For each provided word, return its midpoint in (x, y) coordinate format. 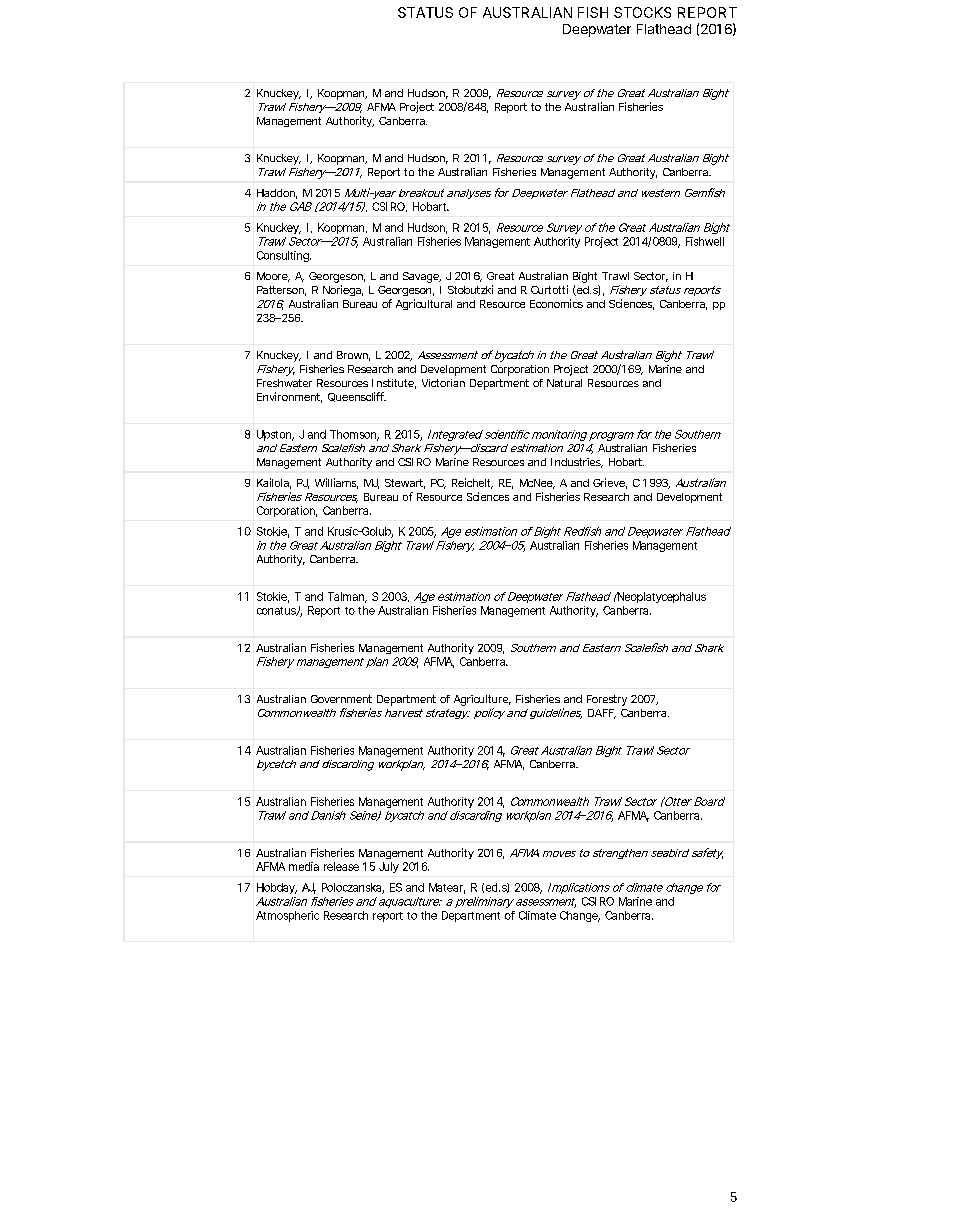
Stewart (405, 484)
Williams (336, 483)
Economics (556, 303)
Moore (273, 277)
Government (341, 699)
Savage (422, 277)
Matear (447, 888)
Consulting (284, 256)
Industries (577, 463)
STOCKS (642, 12)
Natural (564, 383)
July (389, 867)
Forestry (607, 700)
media (304, 866)
